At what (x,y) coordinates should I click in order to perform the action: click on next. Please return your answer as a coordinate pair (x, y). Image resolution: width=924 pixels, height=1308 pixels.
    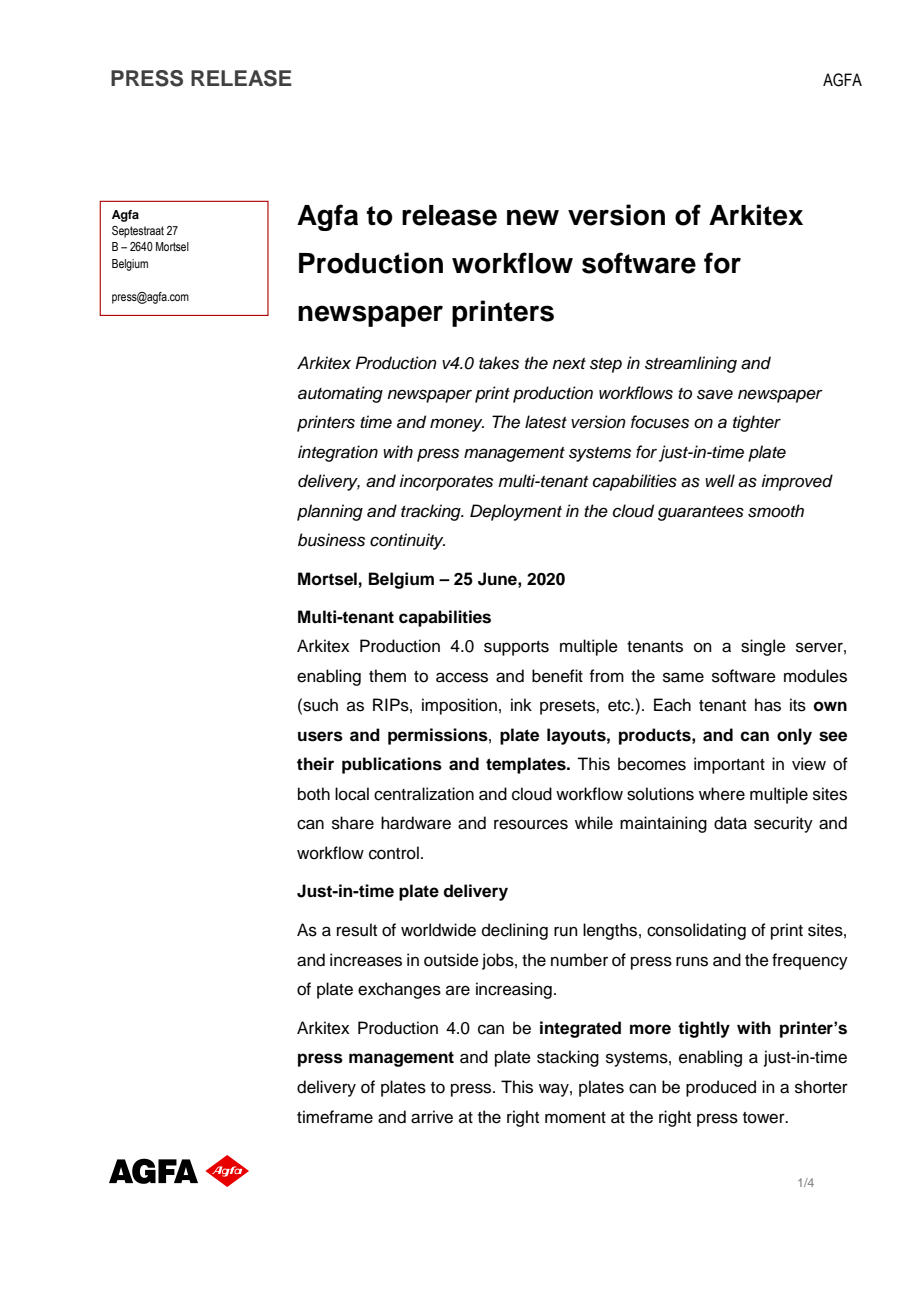
    Looking at the image, I should click on (569, 364).
